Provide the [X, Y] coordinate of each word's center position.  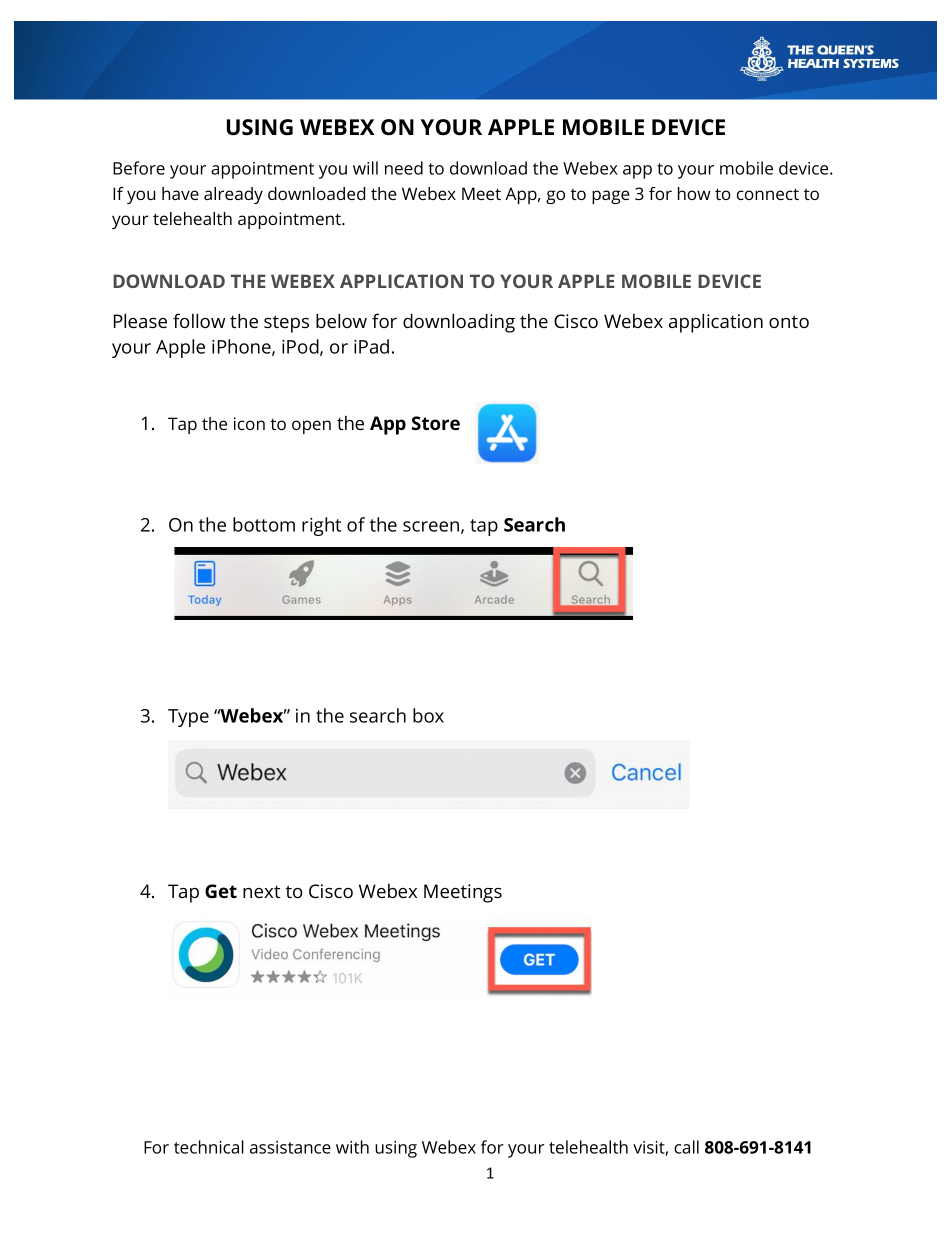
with [352, 1147]
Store [436, 423]
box [428, 715]
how [694, 193]
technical [209, 1147]
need [404, 168]
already [233, 195]
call [686, 1147]
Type [188, 718]
